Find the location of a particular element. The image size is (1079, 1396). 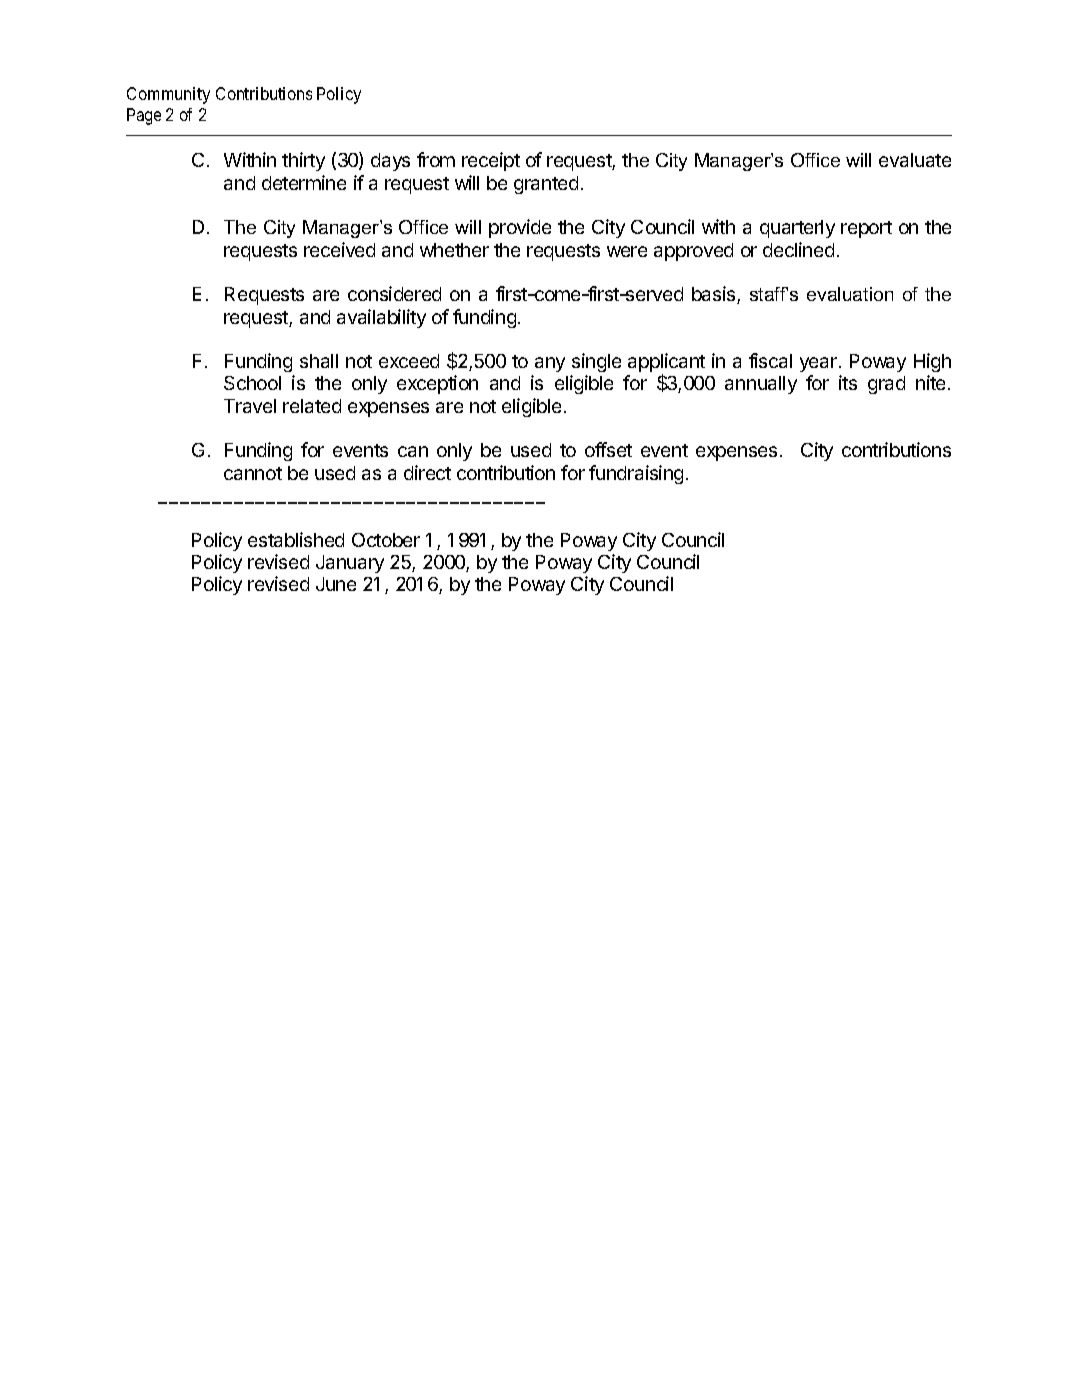

any is located at coordinates (550, 364).
